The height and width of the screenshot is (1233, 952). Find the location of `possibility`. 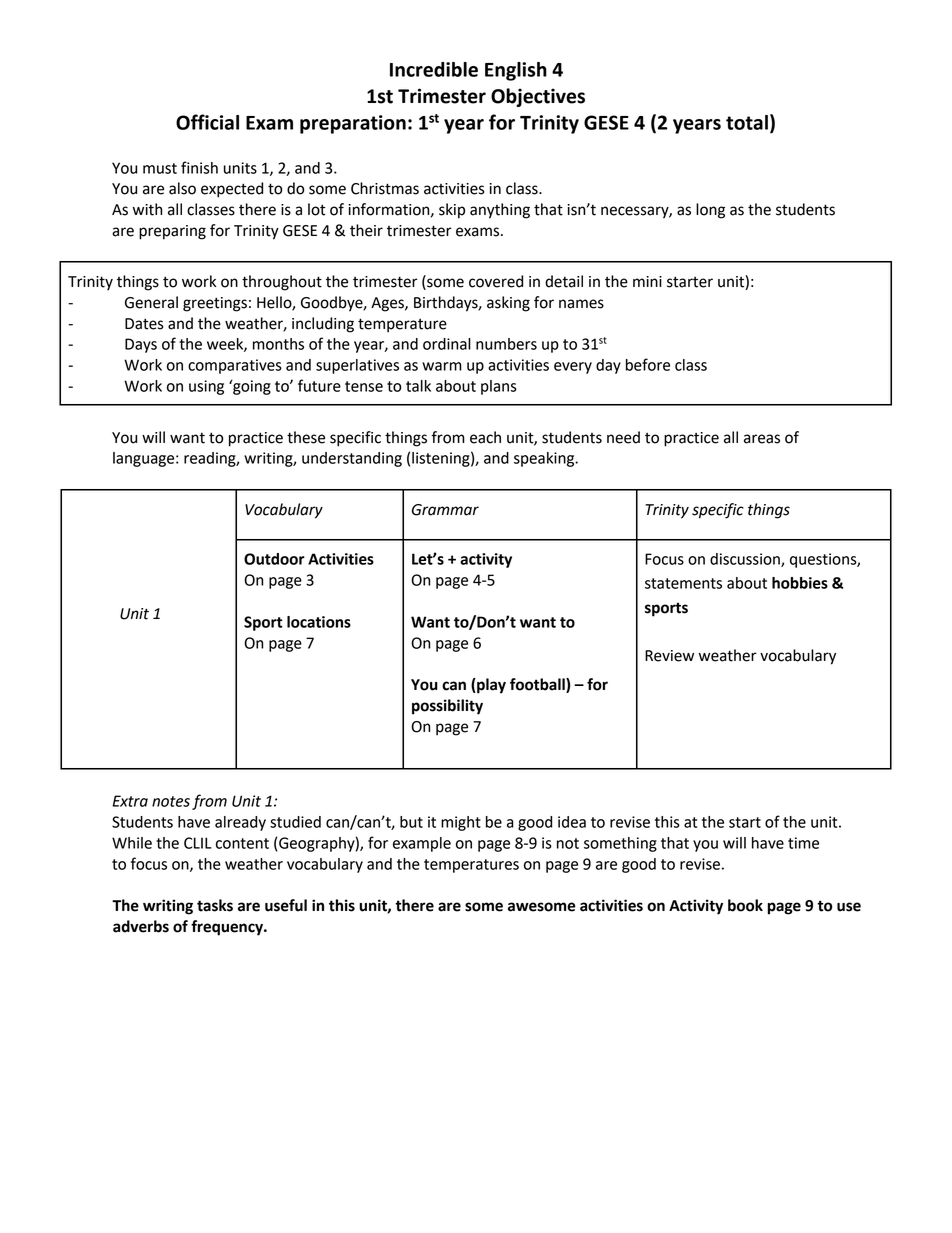

possibility is located at coordinates (447, 707).
